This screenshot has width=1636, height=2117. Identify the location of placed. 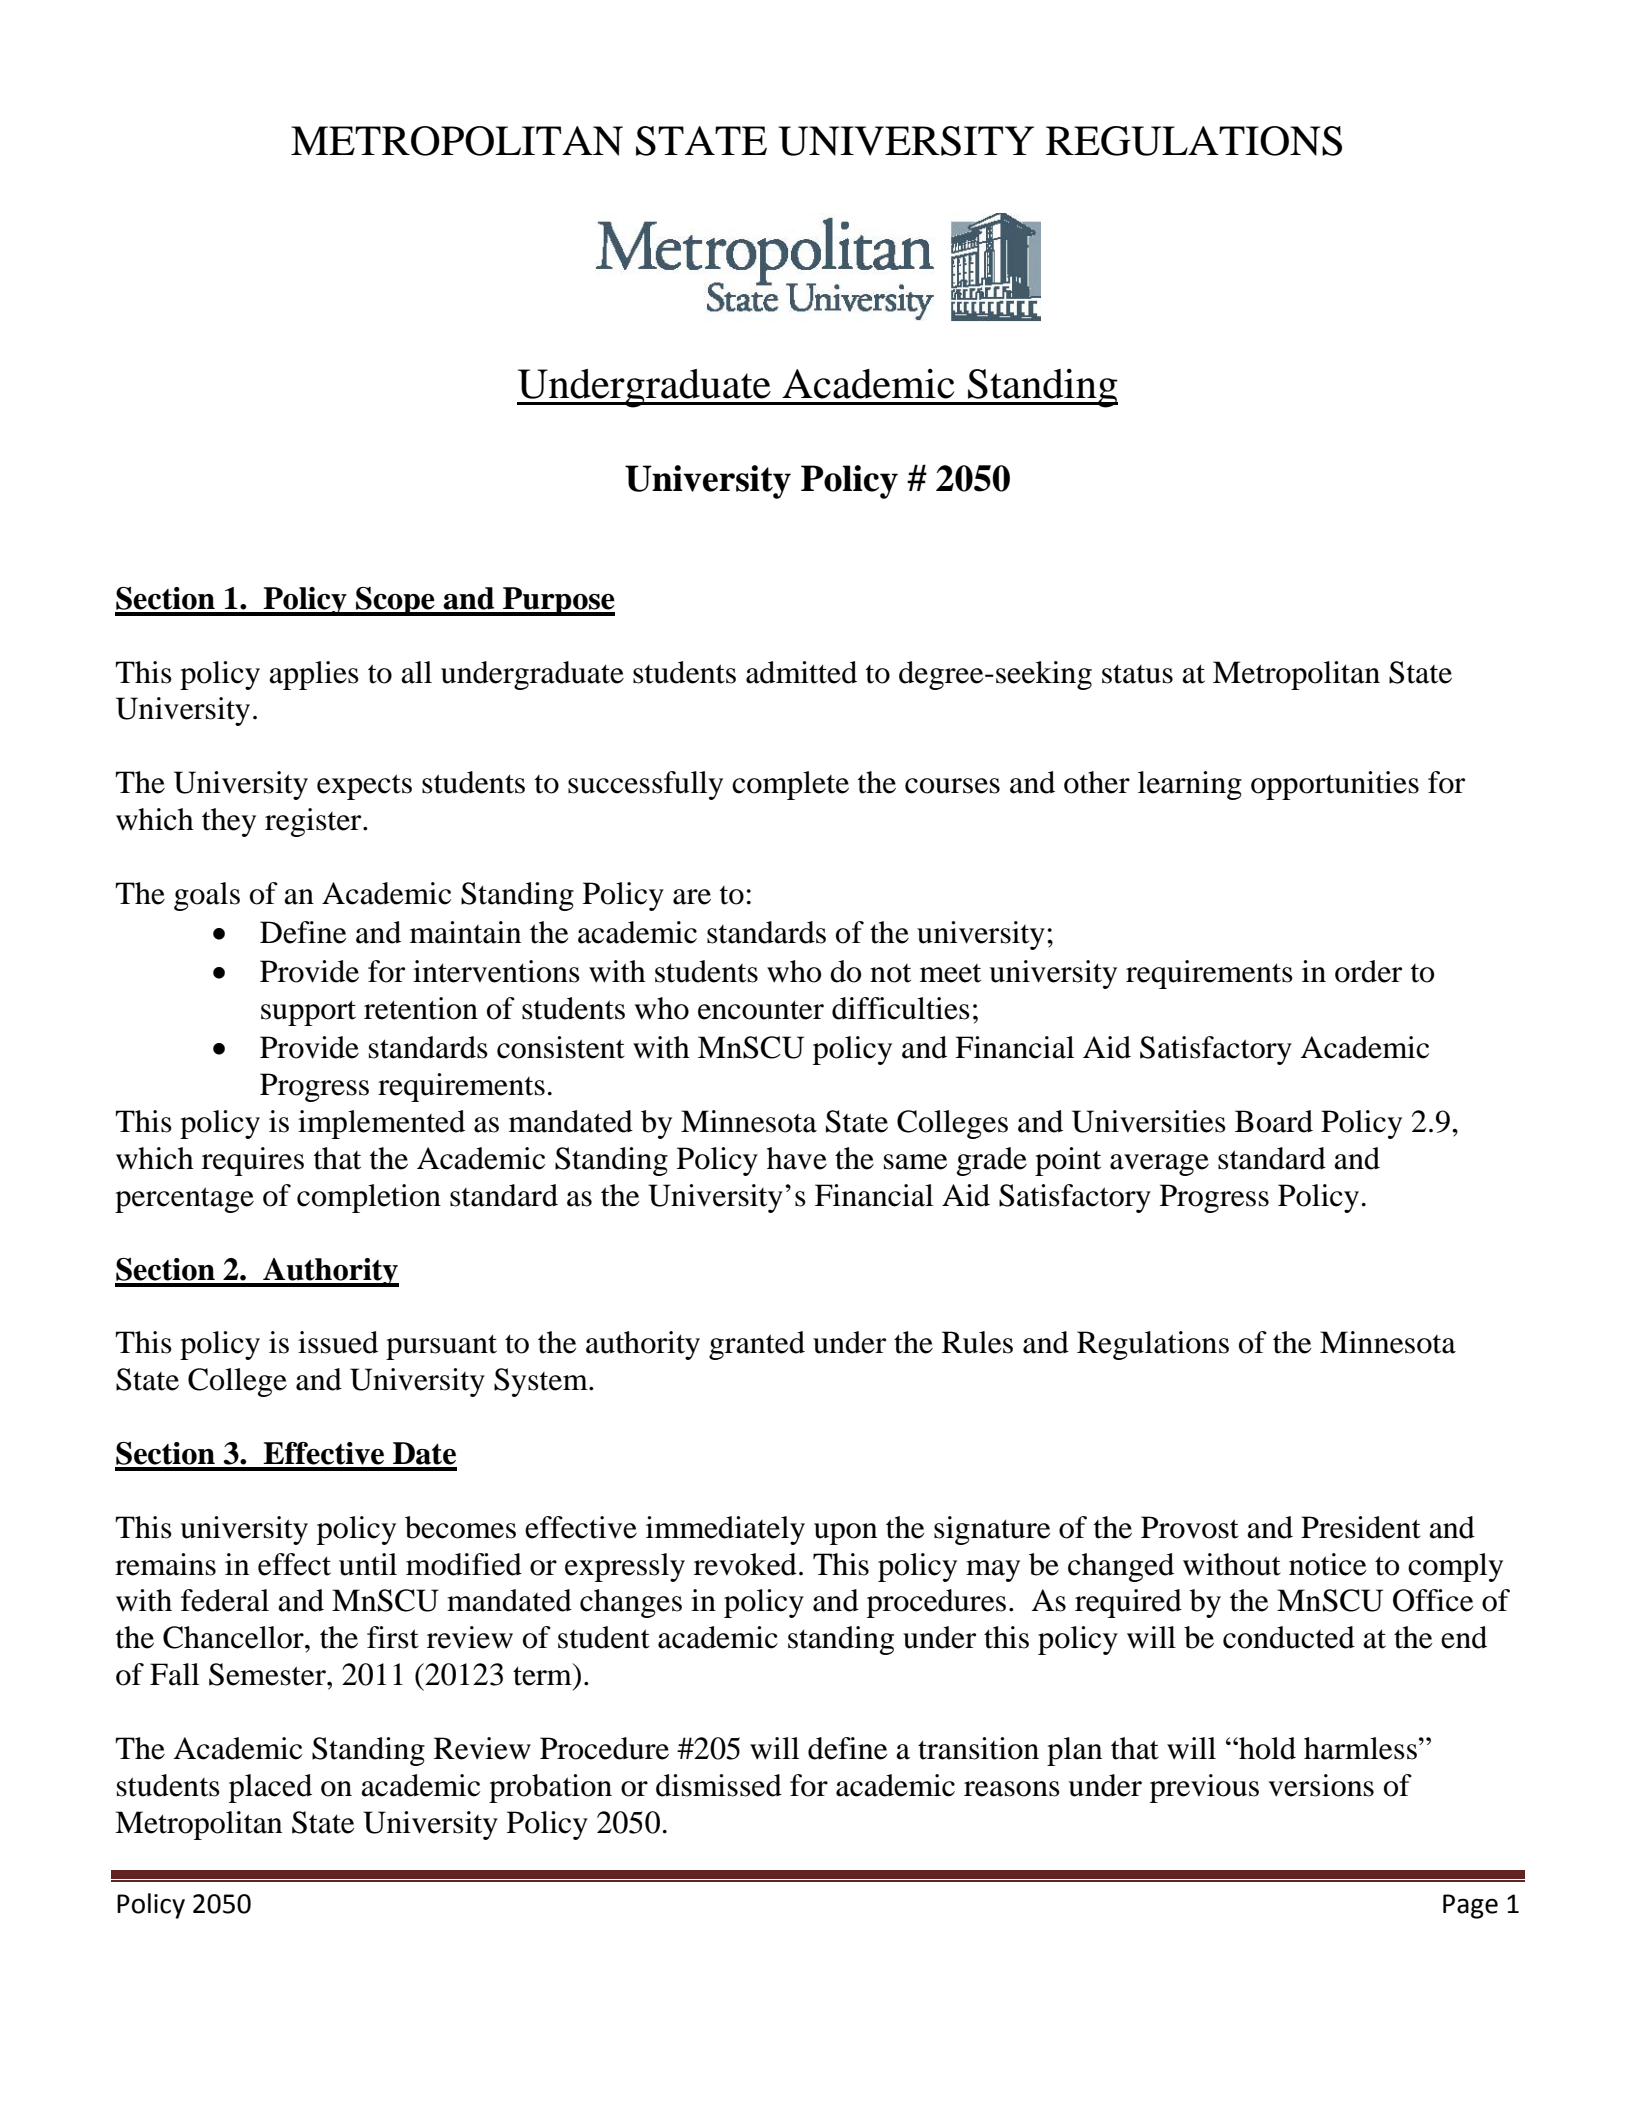
(270, 1788).
